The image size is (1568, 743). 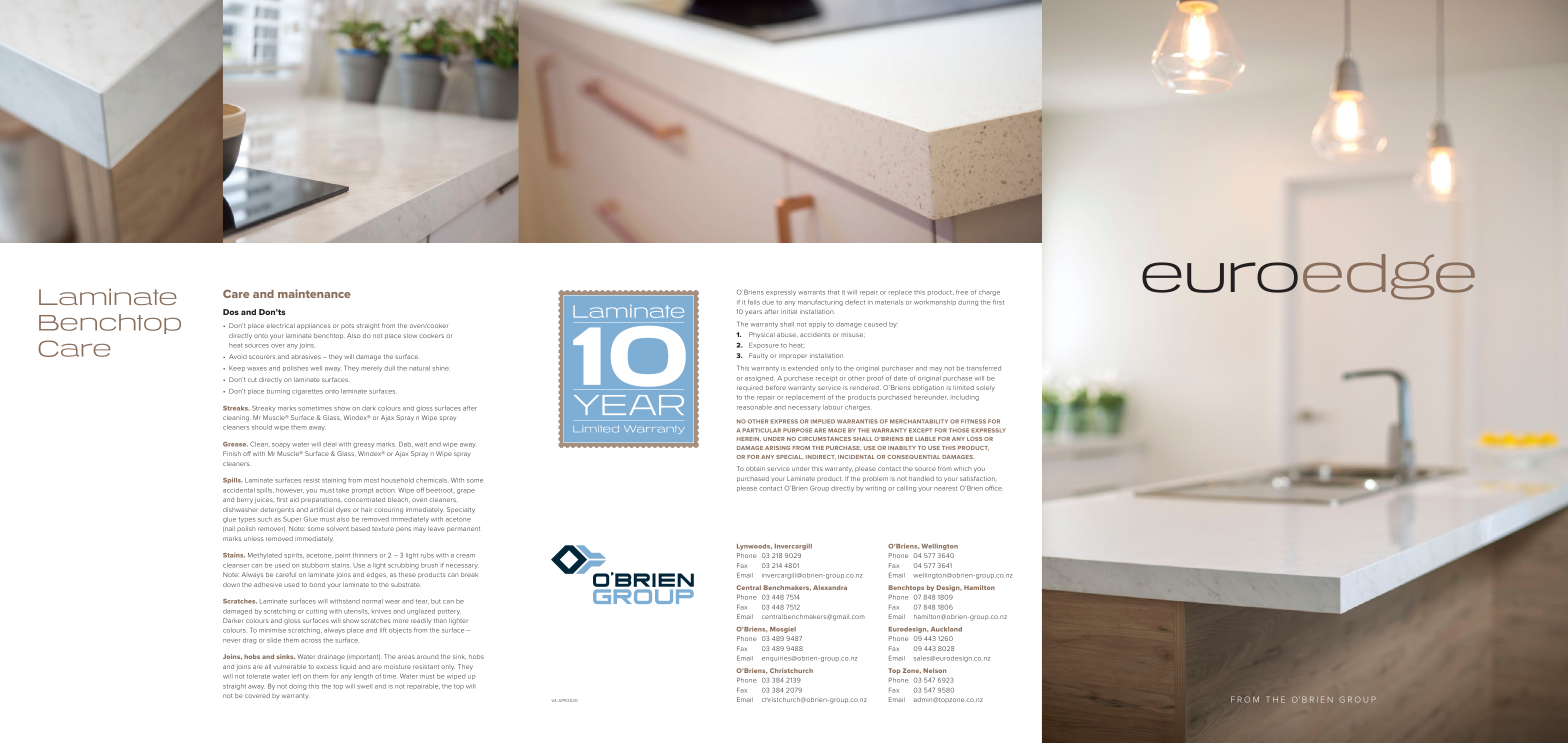 What do you see at coordinates (296, 676) in the screenshot?
I see `left` at bounding box center [296, 676].
